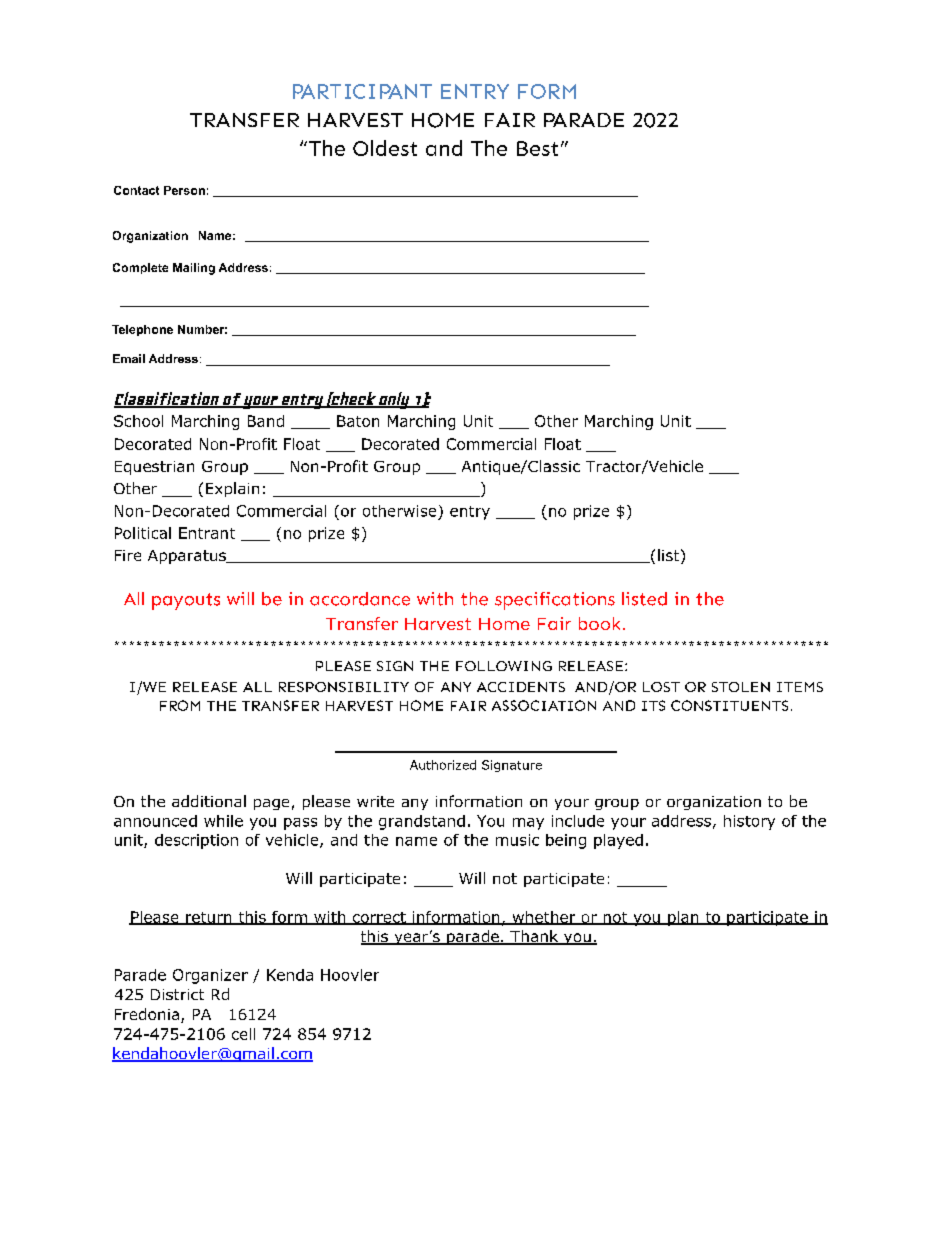 This document has width=952, height=1233. Describe the element at coordinates (358, 421) in the document. I see `Baton` at that location.
